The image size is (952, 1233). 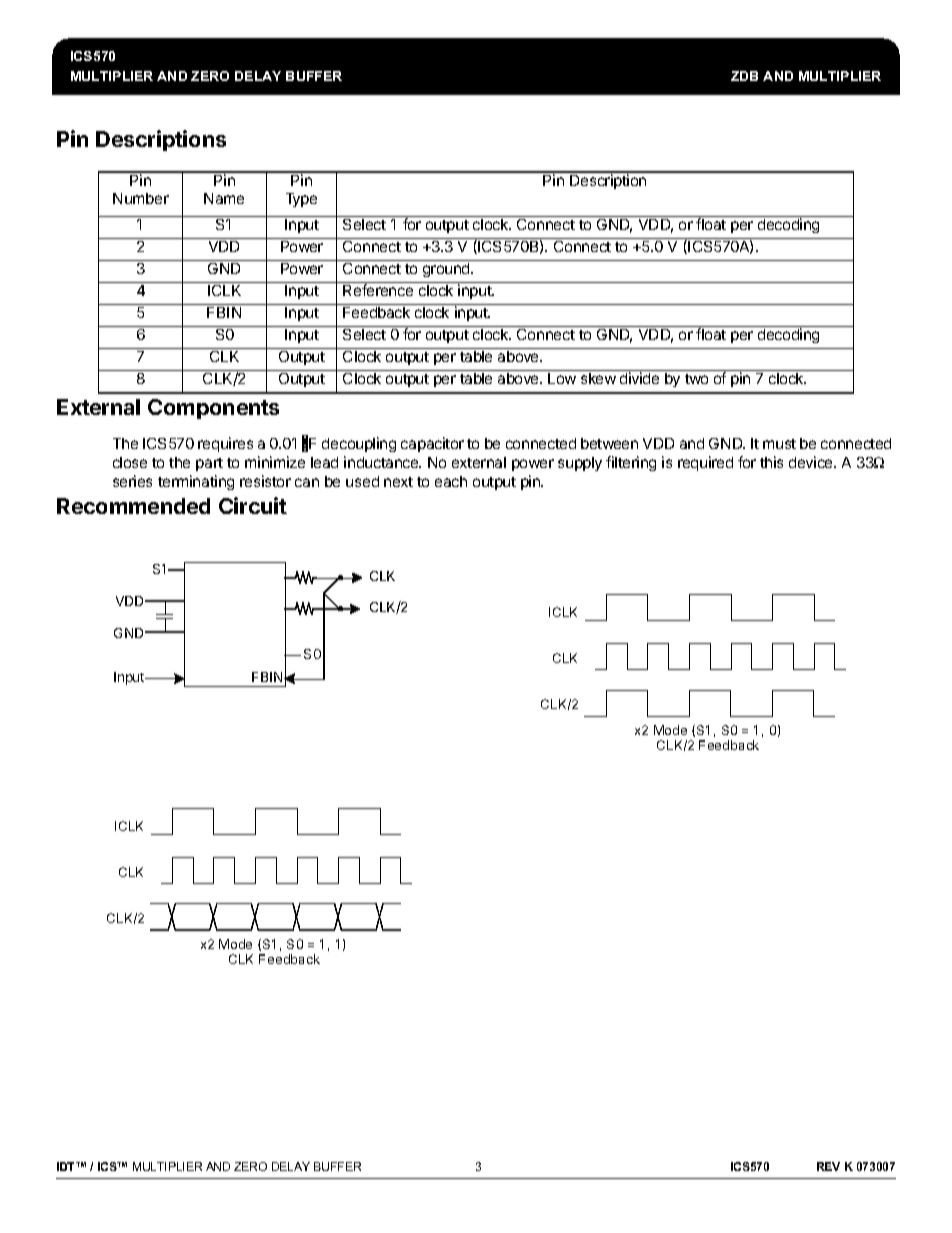 What do you see at coordinates (828, 1166) in the screenshot?
I see `REV` at bounding box center [828, 1166].
